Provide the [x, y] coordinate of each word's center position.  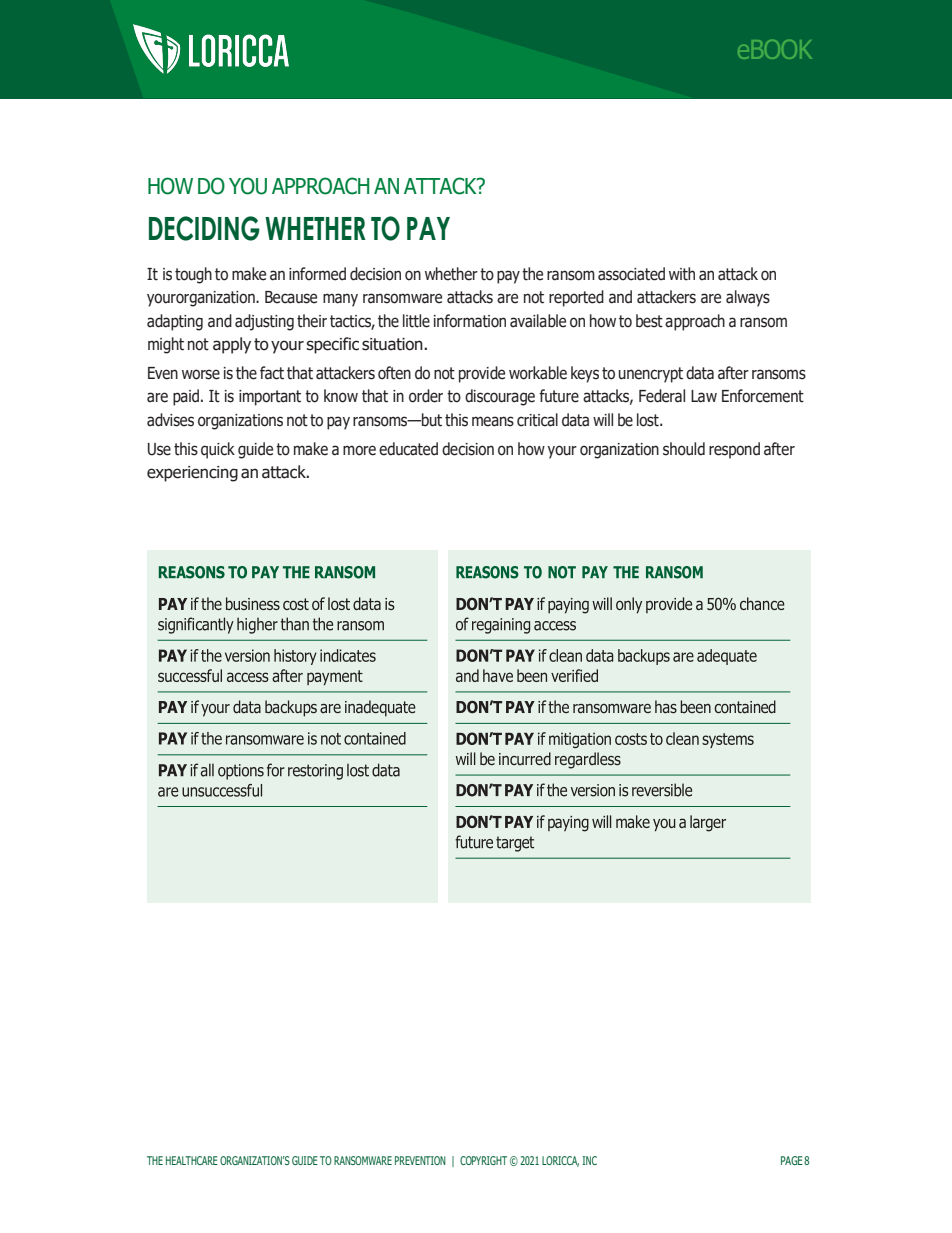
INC [589, 1160]
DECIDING [204, 228]
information [470, 321]
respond [734, 450]
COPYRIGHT [483, 1160]
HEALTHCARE [192, 1160]
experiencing [192, 474]
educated [408, 449]
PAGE [792, 1160]
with [682, 274]
